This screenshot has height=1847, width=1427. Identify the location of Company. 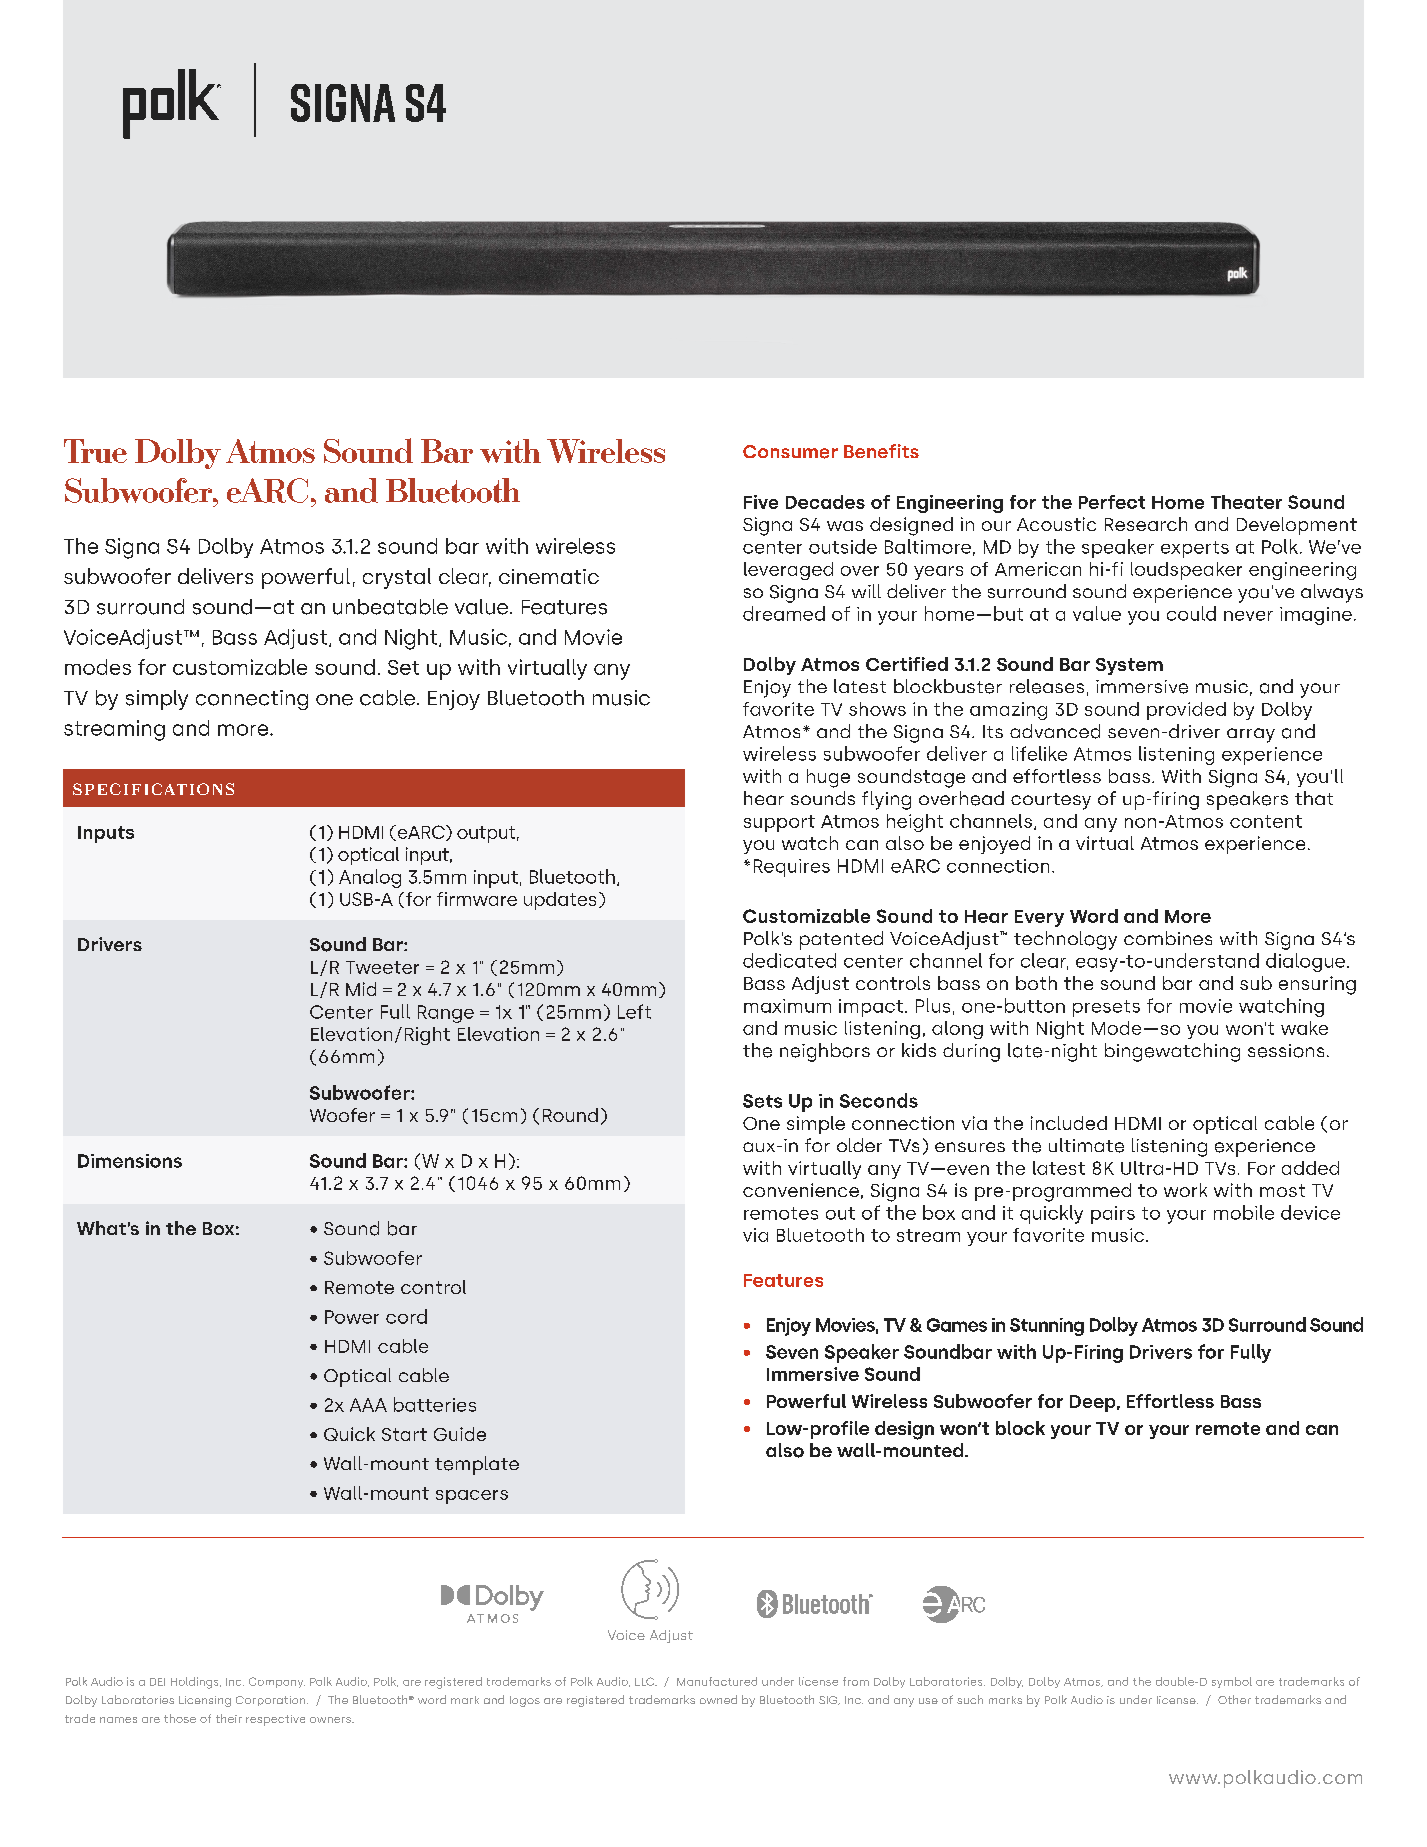
(277, 1682).
